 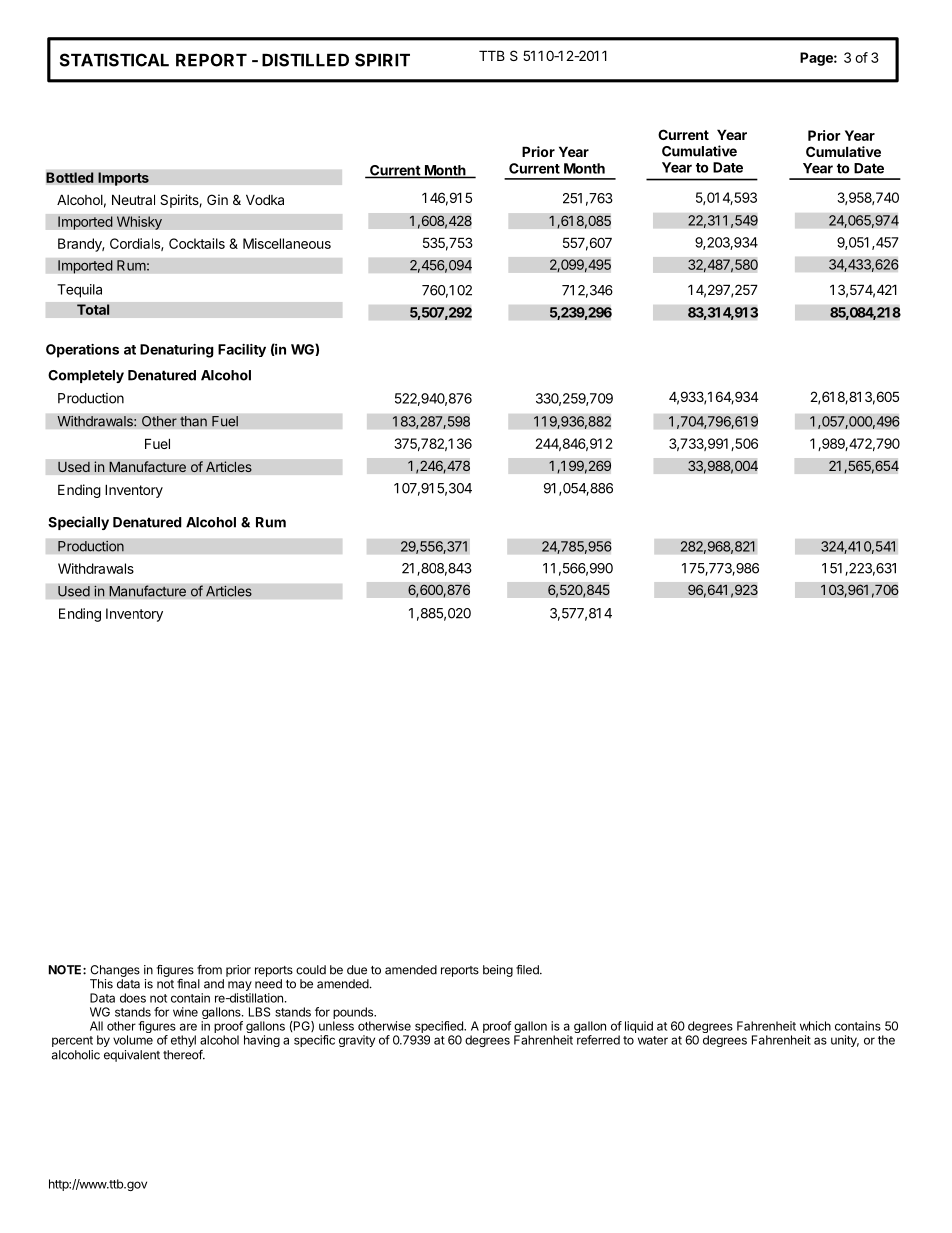 What do you see at coordinates (177, 351) in the screenshot?
I see `Denaturing` at bounding box center [177, 351].
